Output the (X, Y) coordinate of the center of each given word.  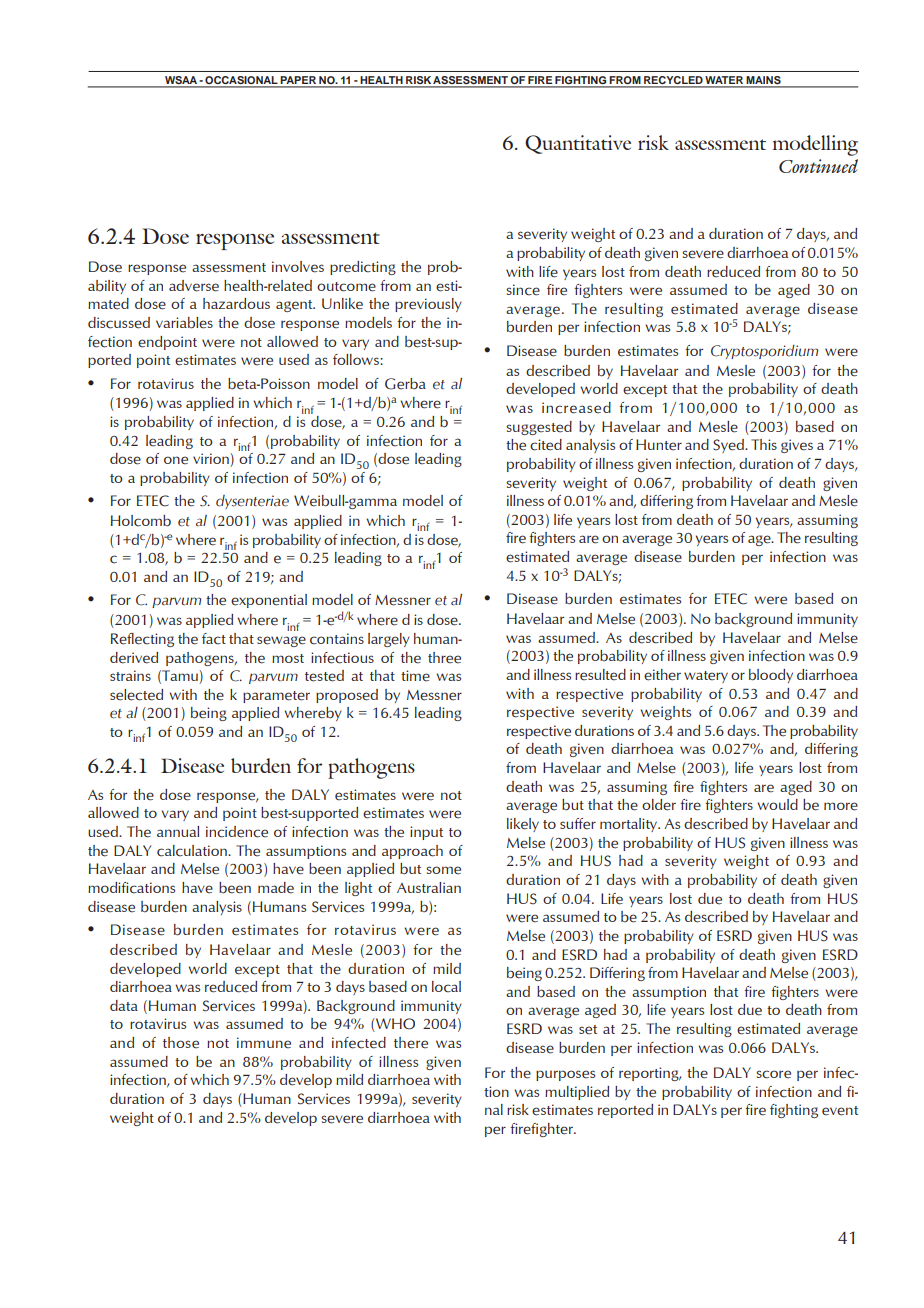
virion (212, 460)
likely (523, 825)
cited (546, 445)
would (777, 804)
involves (298, 267)
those (181, 1043)
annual (178, 831)
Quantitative (578, 144)
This (764, 444)
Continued (818, 166)
